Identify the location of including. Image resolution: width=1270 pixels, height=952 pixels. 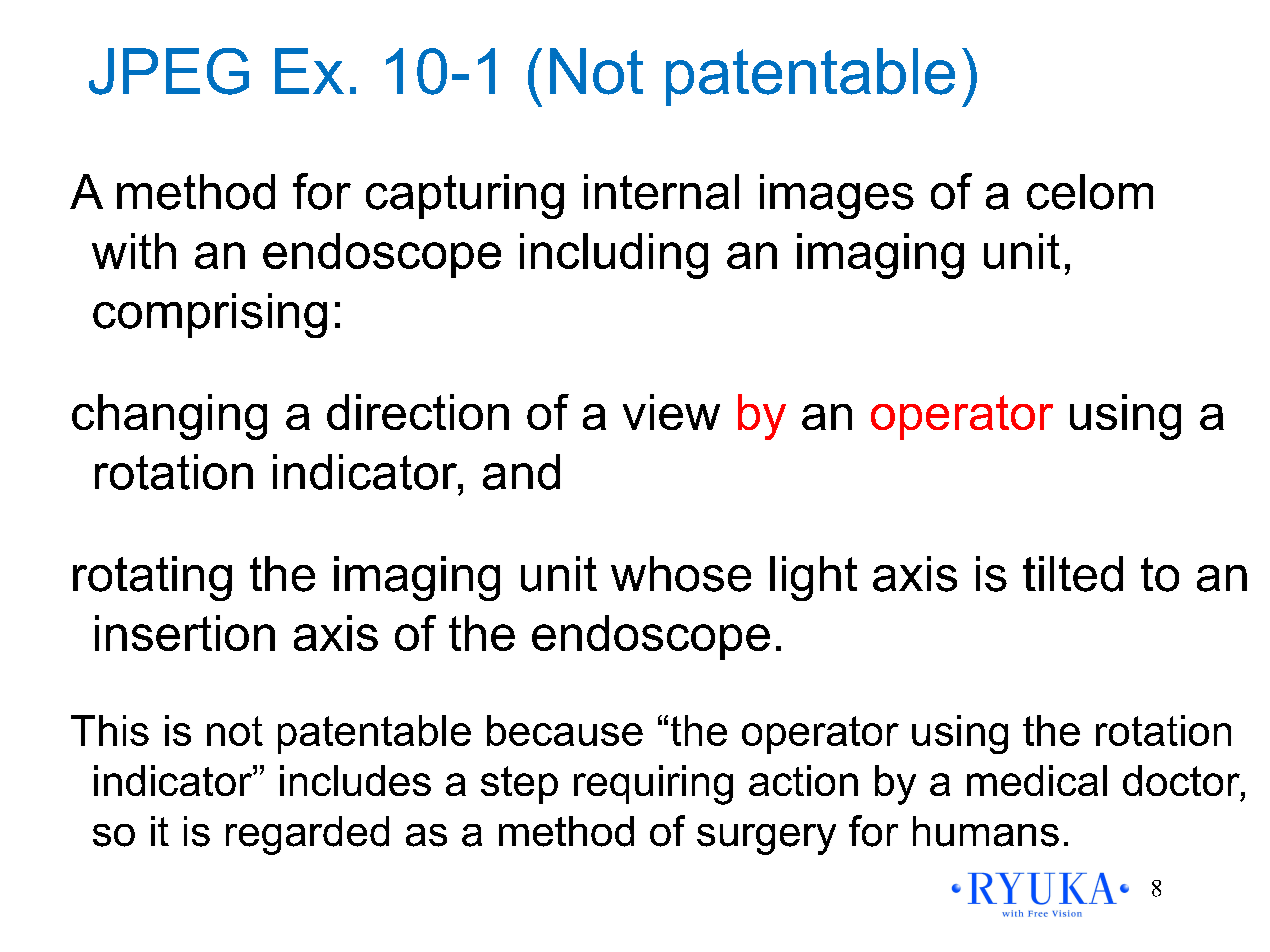
(614, 256).
